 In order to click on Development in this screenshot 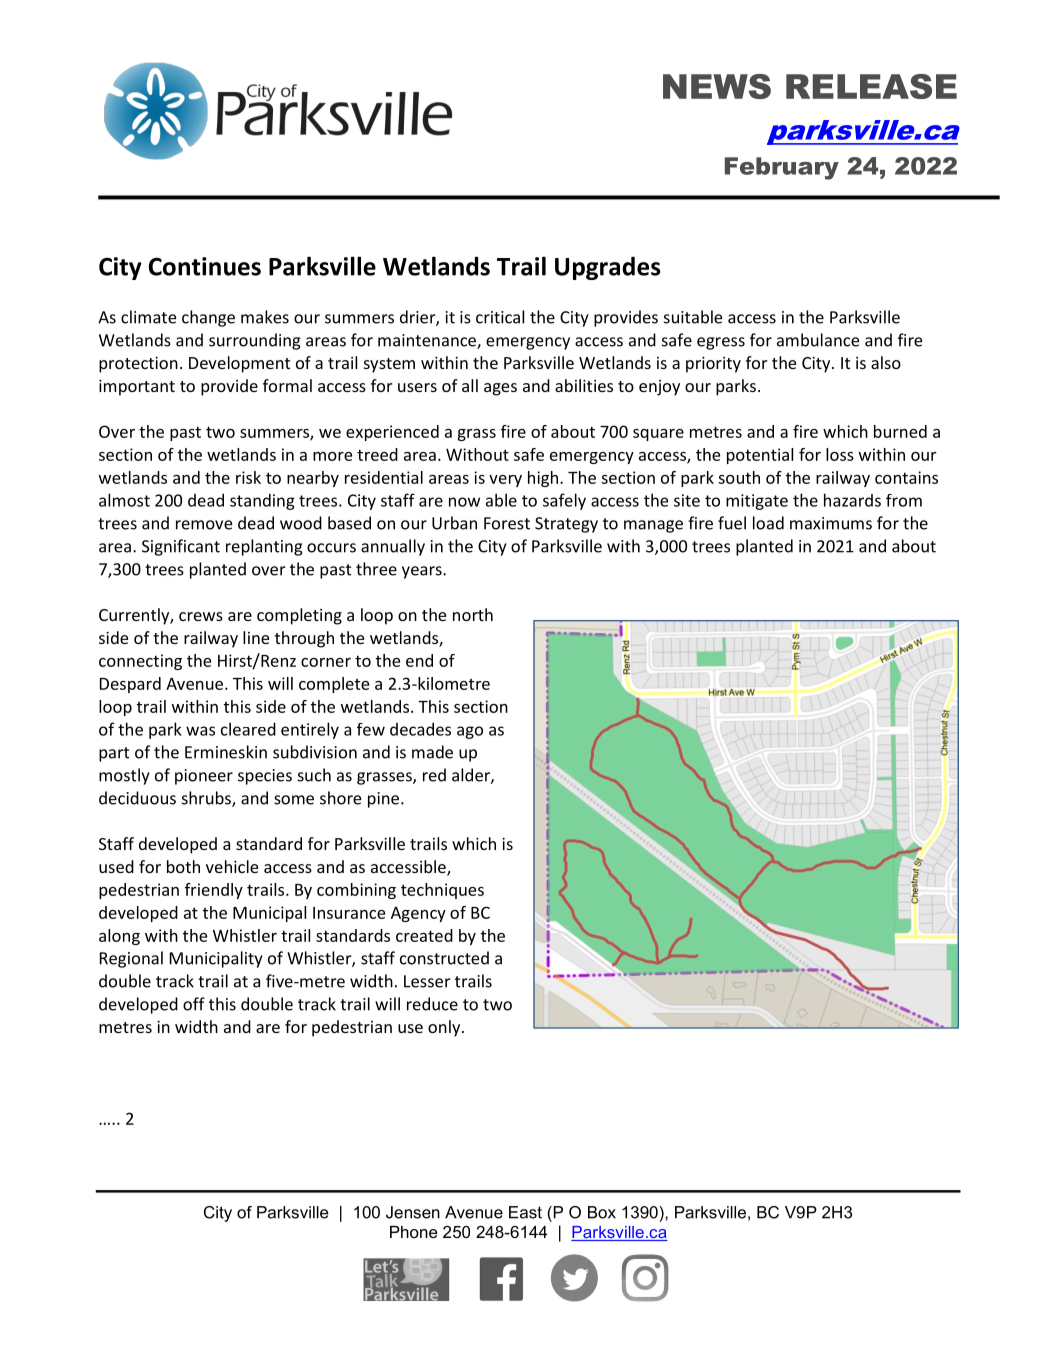, I will do `click(239, 364)`.
